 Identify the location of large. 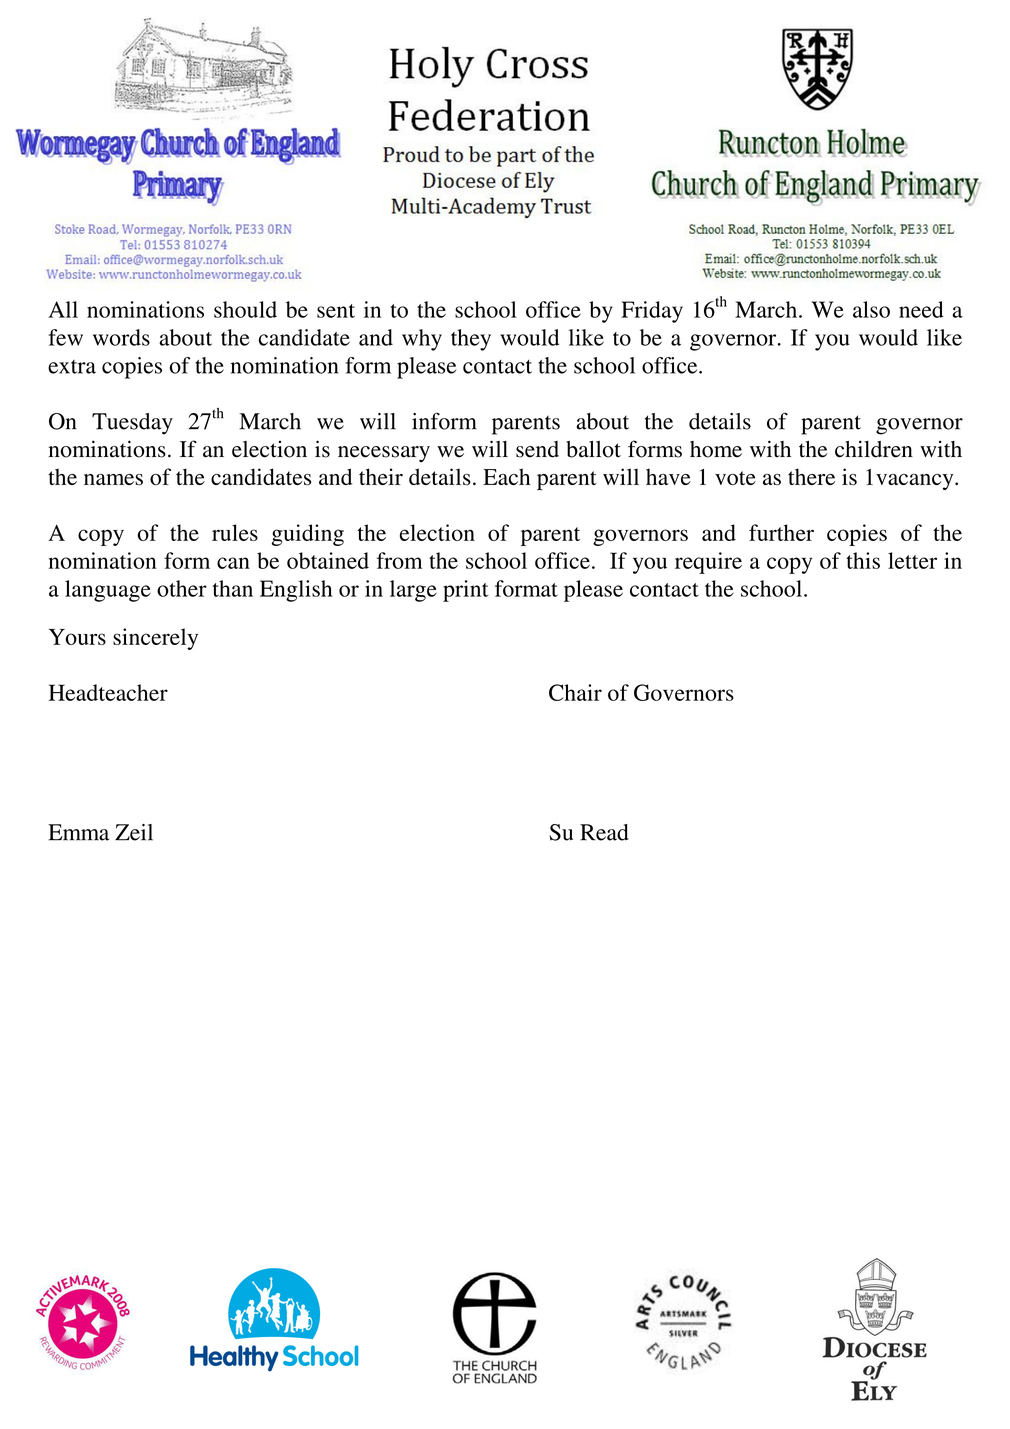
(413, 591).
